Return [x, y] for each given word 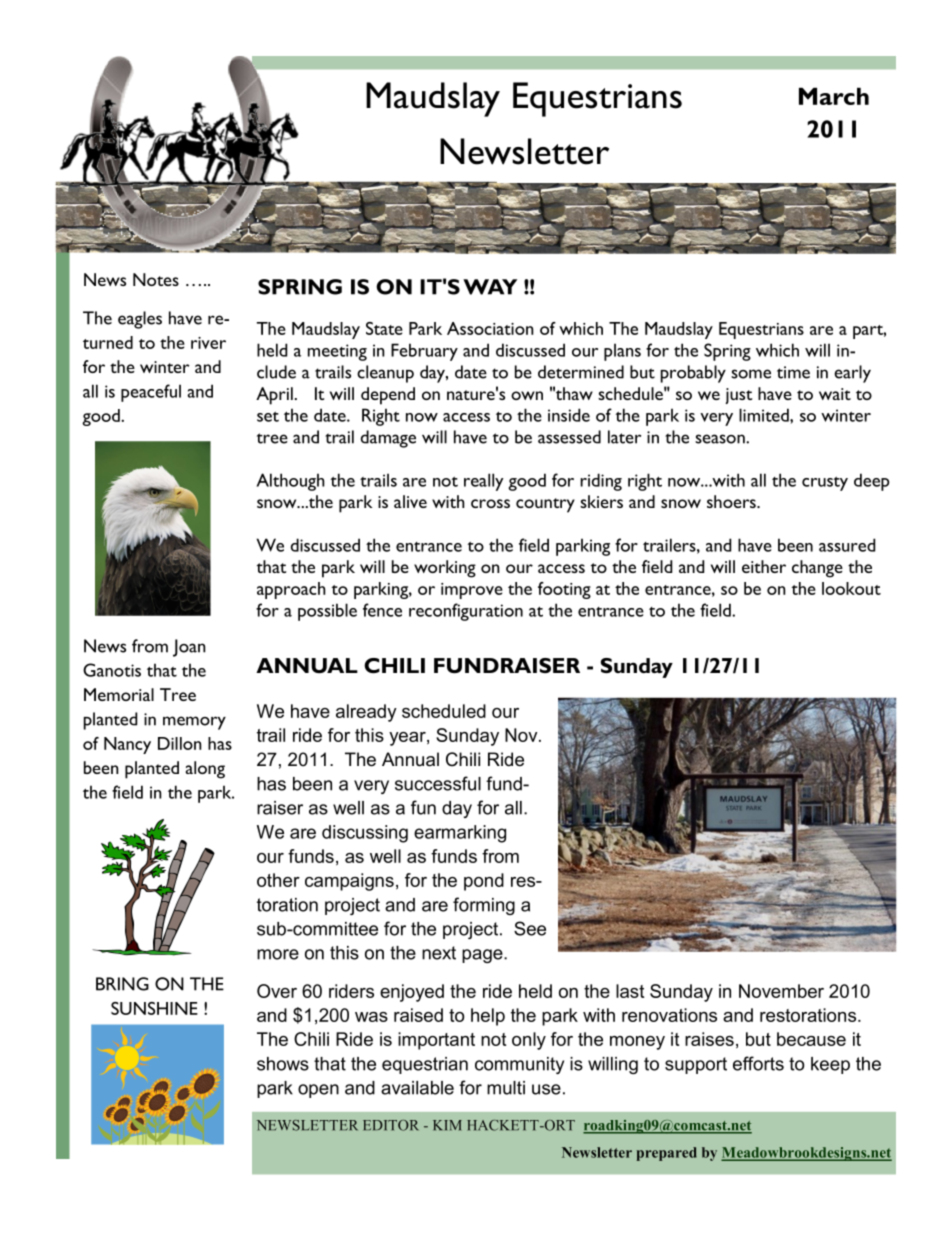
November [781, 991]
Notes [156, 279]
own [527, 395]
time [793, 372]
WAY [490, 287]
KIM [447, 1125]
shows [283, 1064]
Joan [189, 648]
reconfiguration [466, 612]
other [278, 880]
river [208, 343]
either [764, 566]
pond [484, 882]
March [834, 96]
